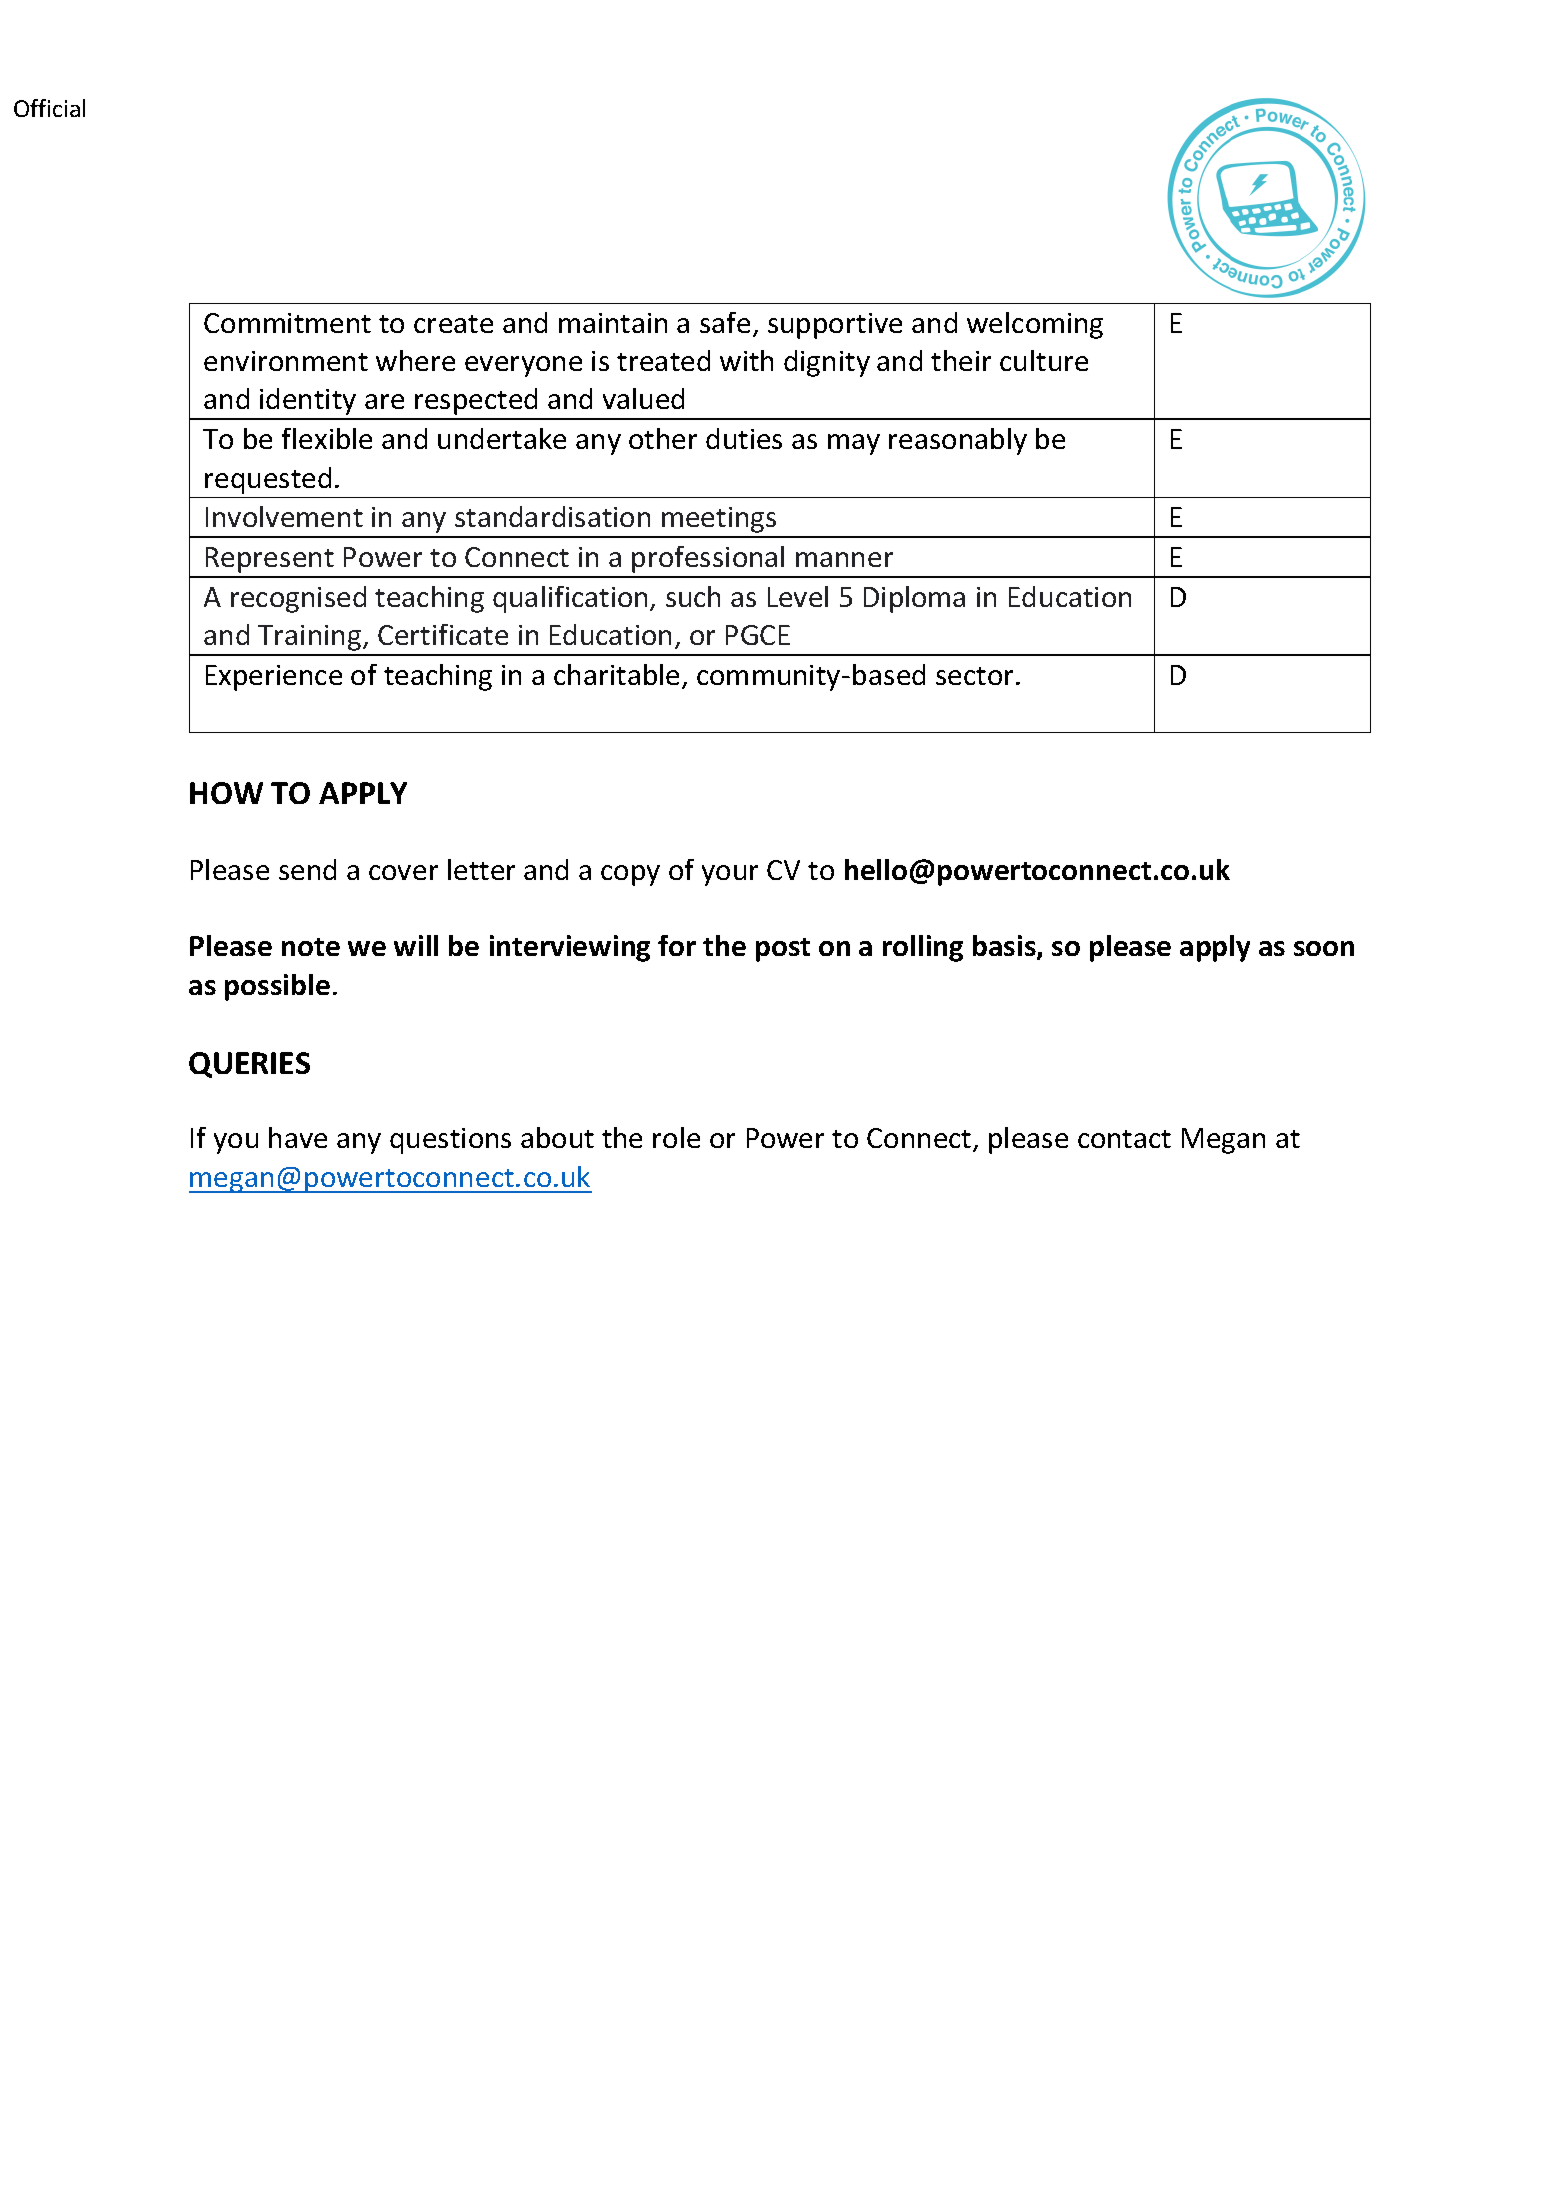 The image size is (1559, 2205). I want to click on have, so click(298, 1137).
